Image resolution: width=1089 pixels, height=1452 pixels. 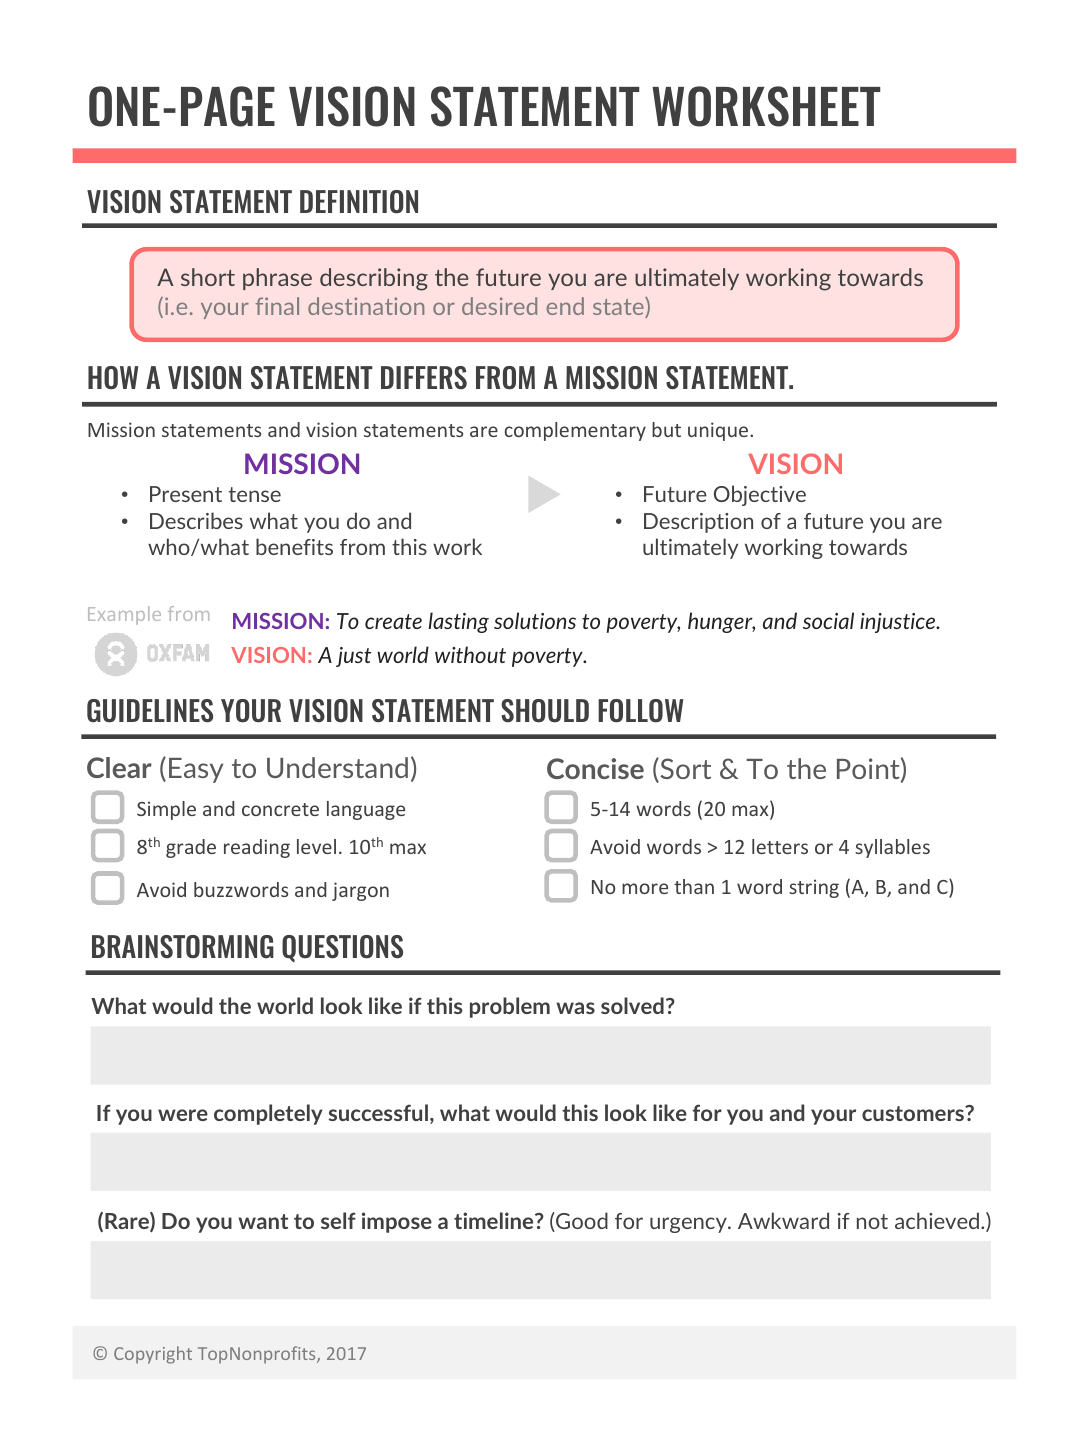 What do you see at coordinates (196, 520) in the page?
I see `Describes` at bounding box center [196, 520].
